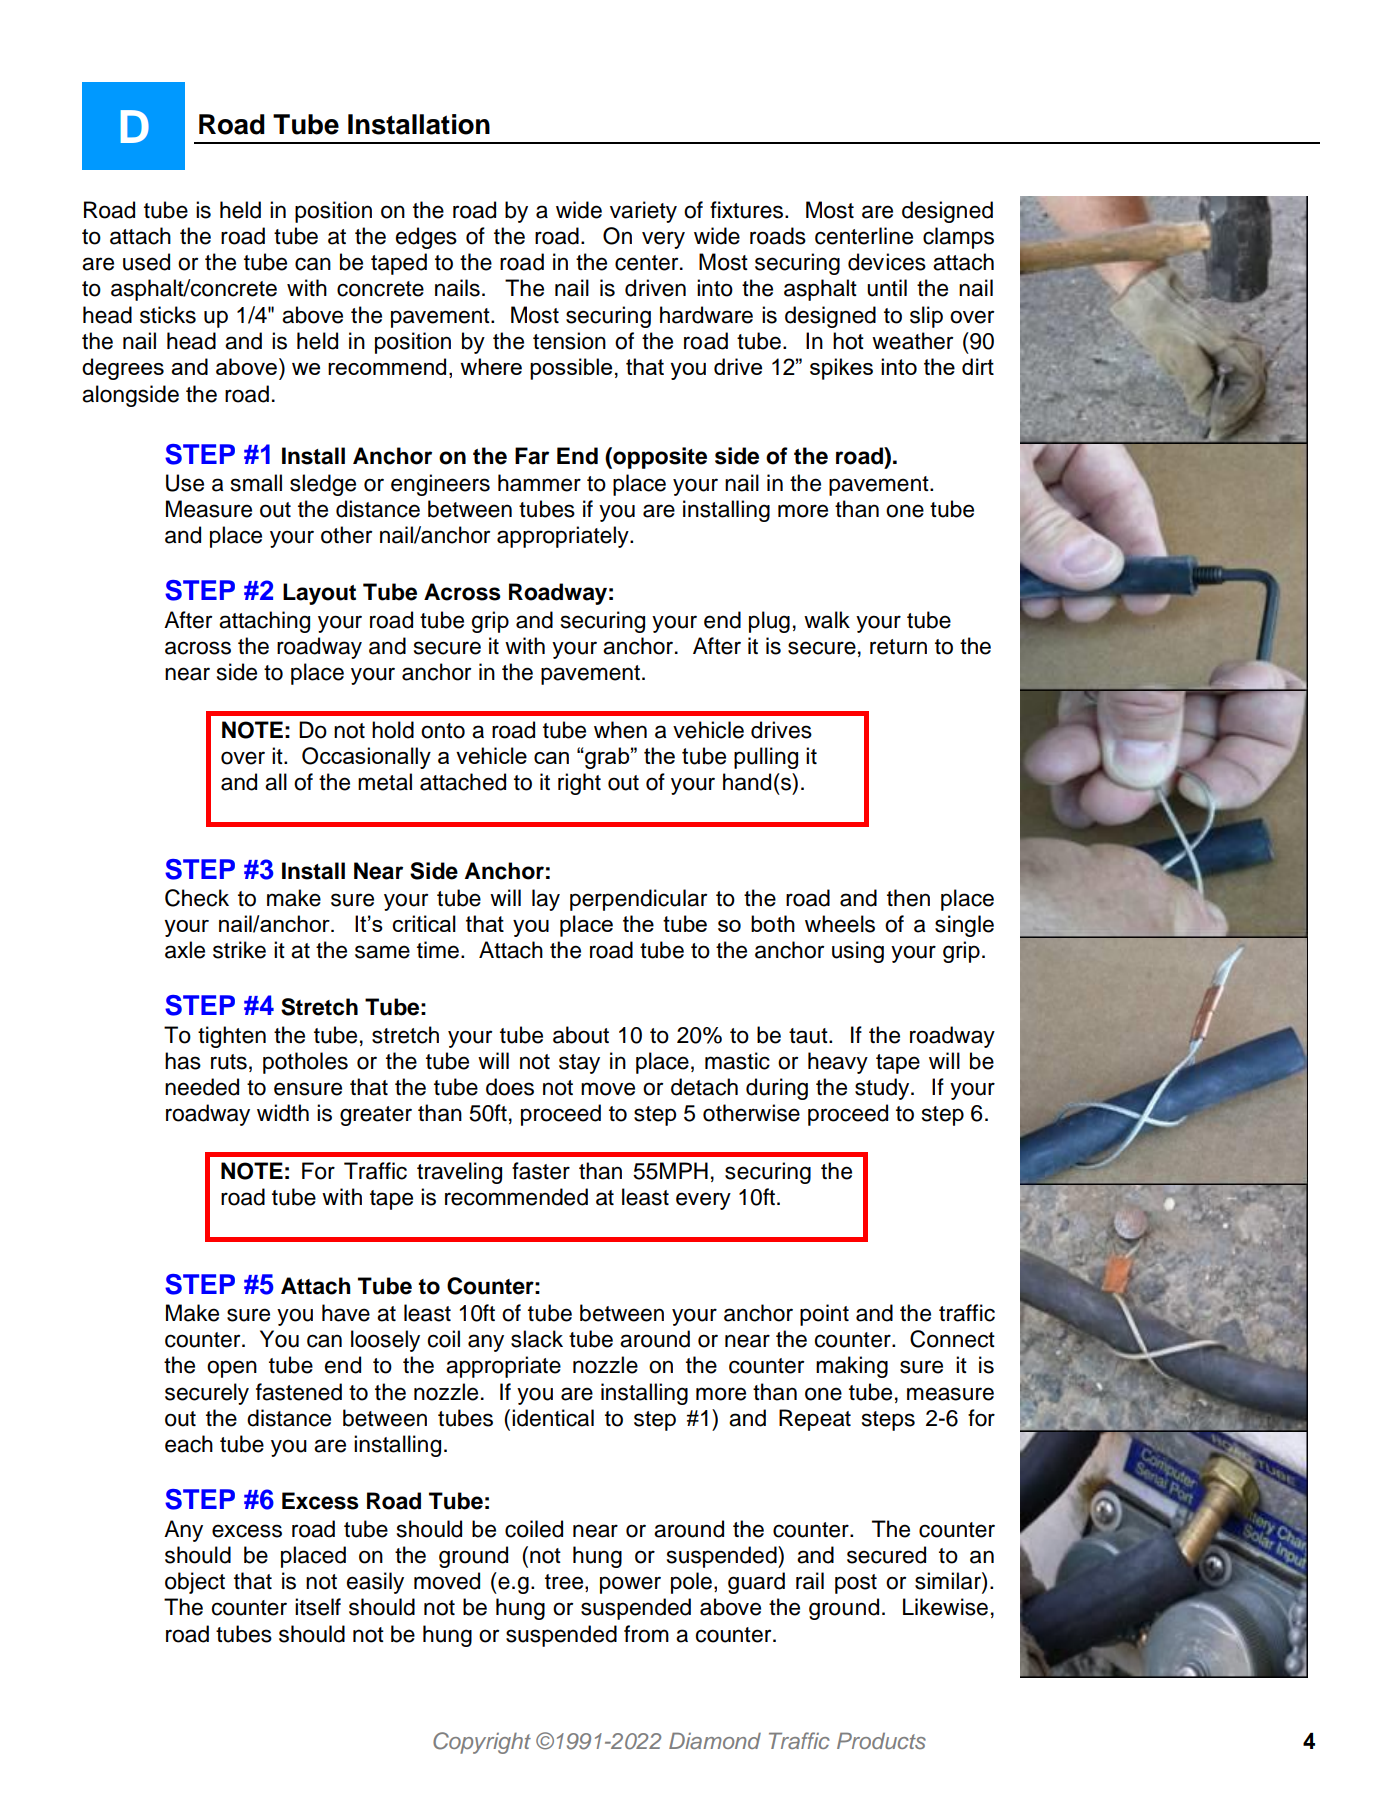 Image resolution: width=1398 pixels, height=1810 pixels. What do you see at coordinates (195, 1583) in the document?
I see `object` at bounding box center [195, 1583].
